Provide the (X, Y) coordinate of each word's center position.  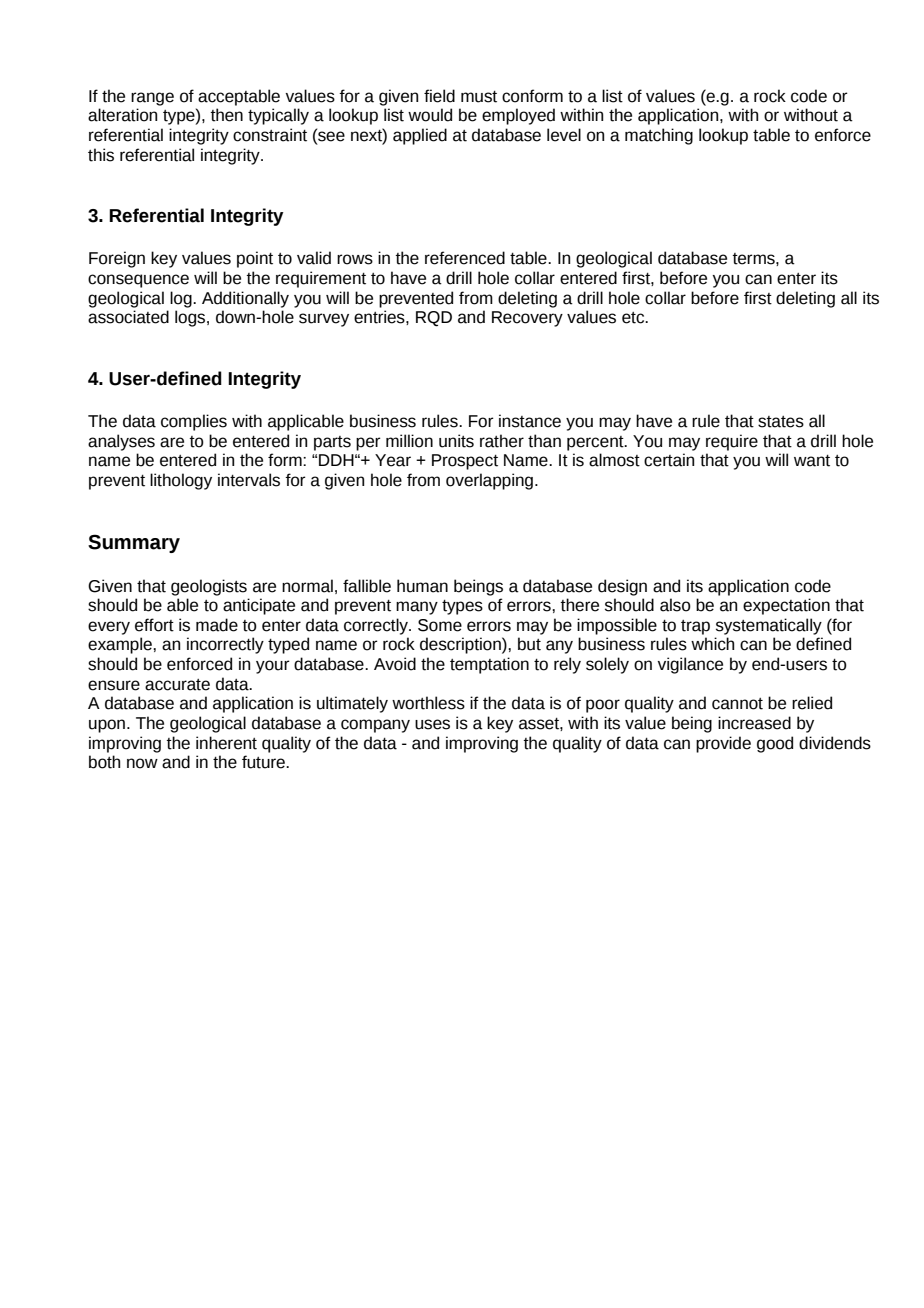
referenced (465, 258)
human (422, 586)
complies (194, 422)
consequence (138, 281)
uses (432, 724)
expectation (786, 606)
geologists (209, 587)
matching (659, 136)
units (456, 441)
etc (634, 318)
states (781, 422)
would (430, 115)
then (227, 115)
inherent (226, 743)
